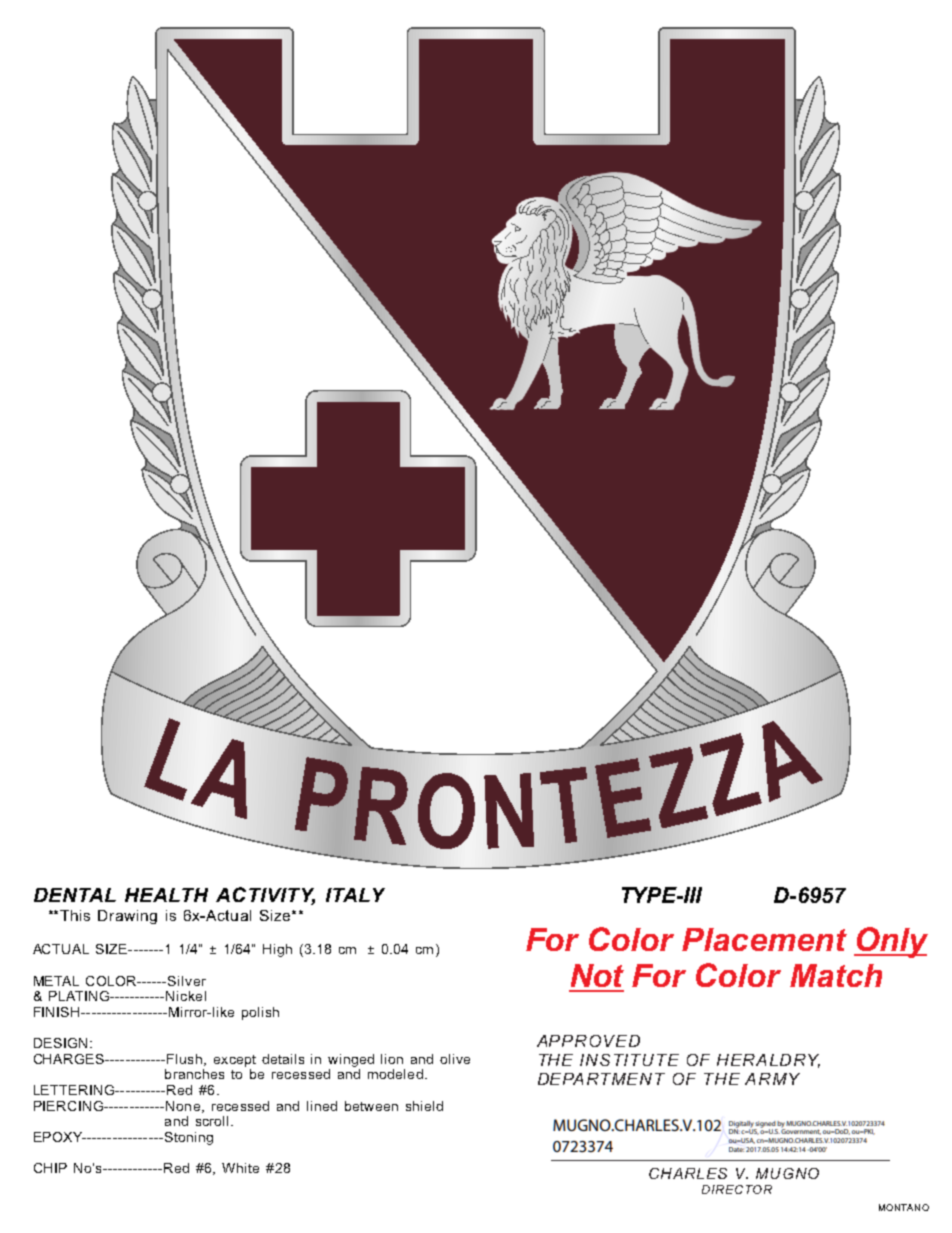 The width and height of the document is (952, 1233). I want to click on polish, so click(260, 1013).
